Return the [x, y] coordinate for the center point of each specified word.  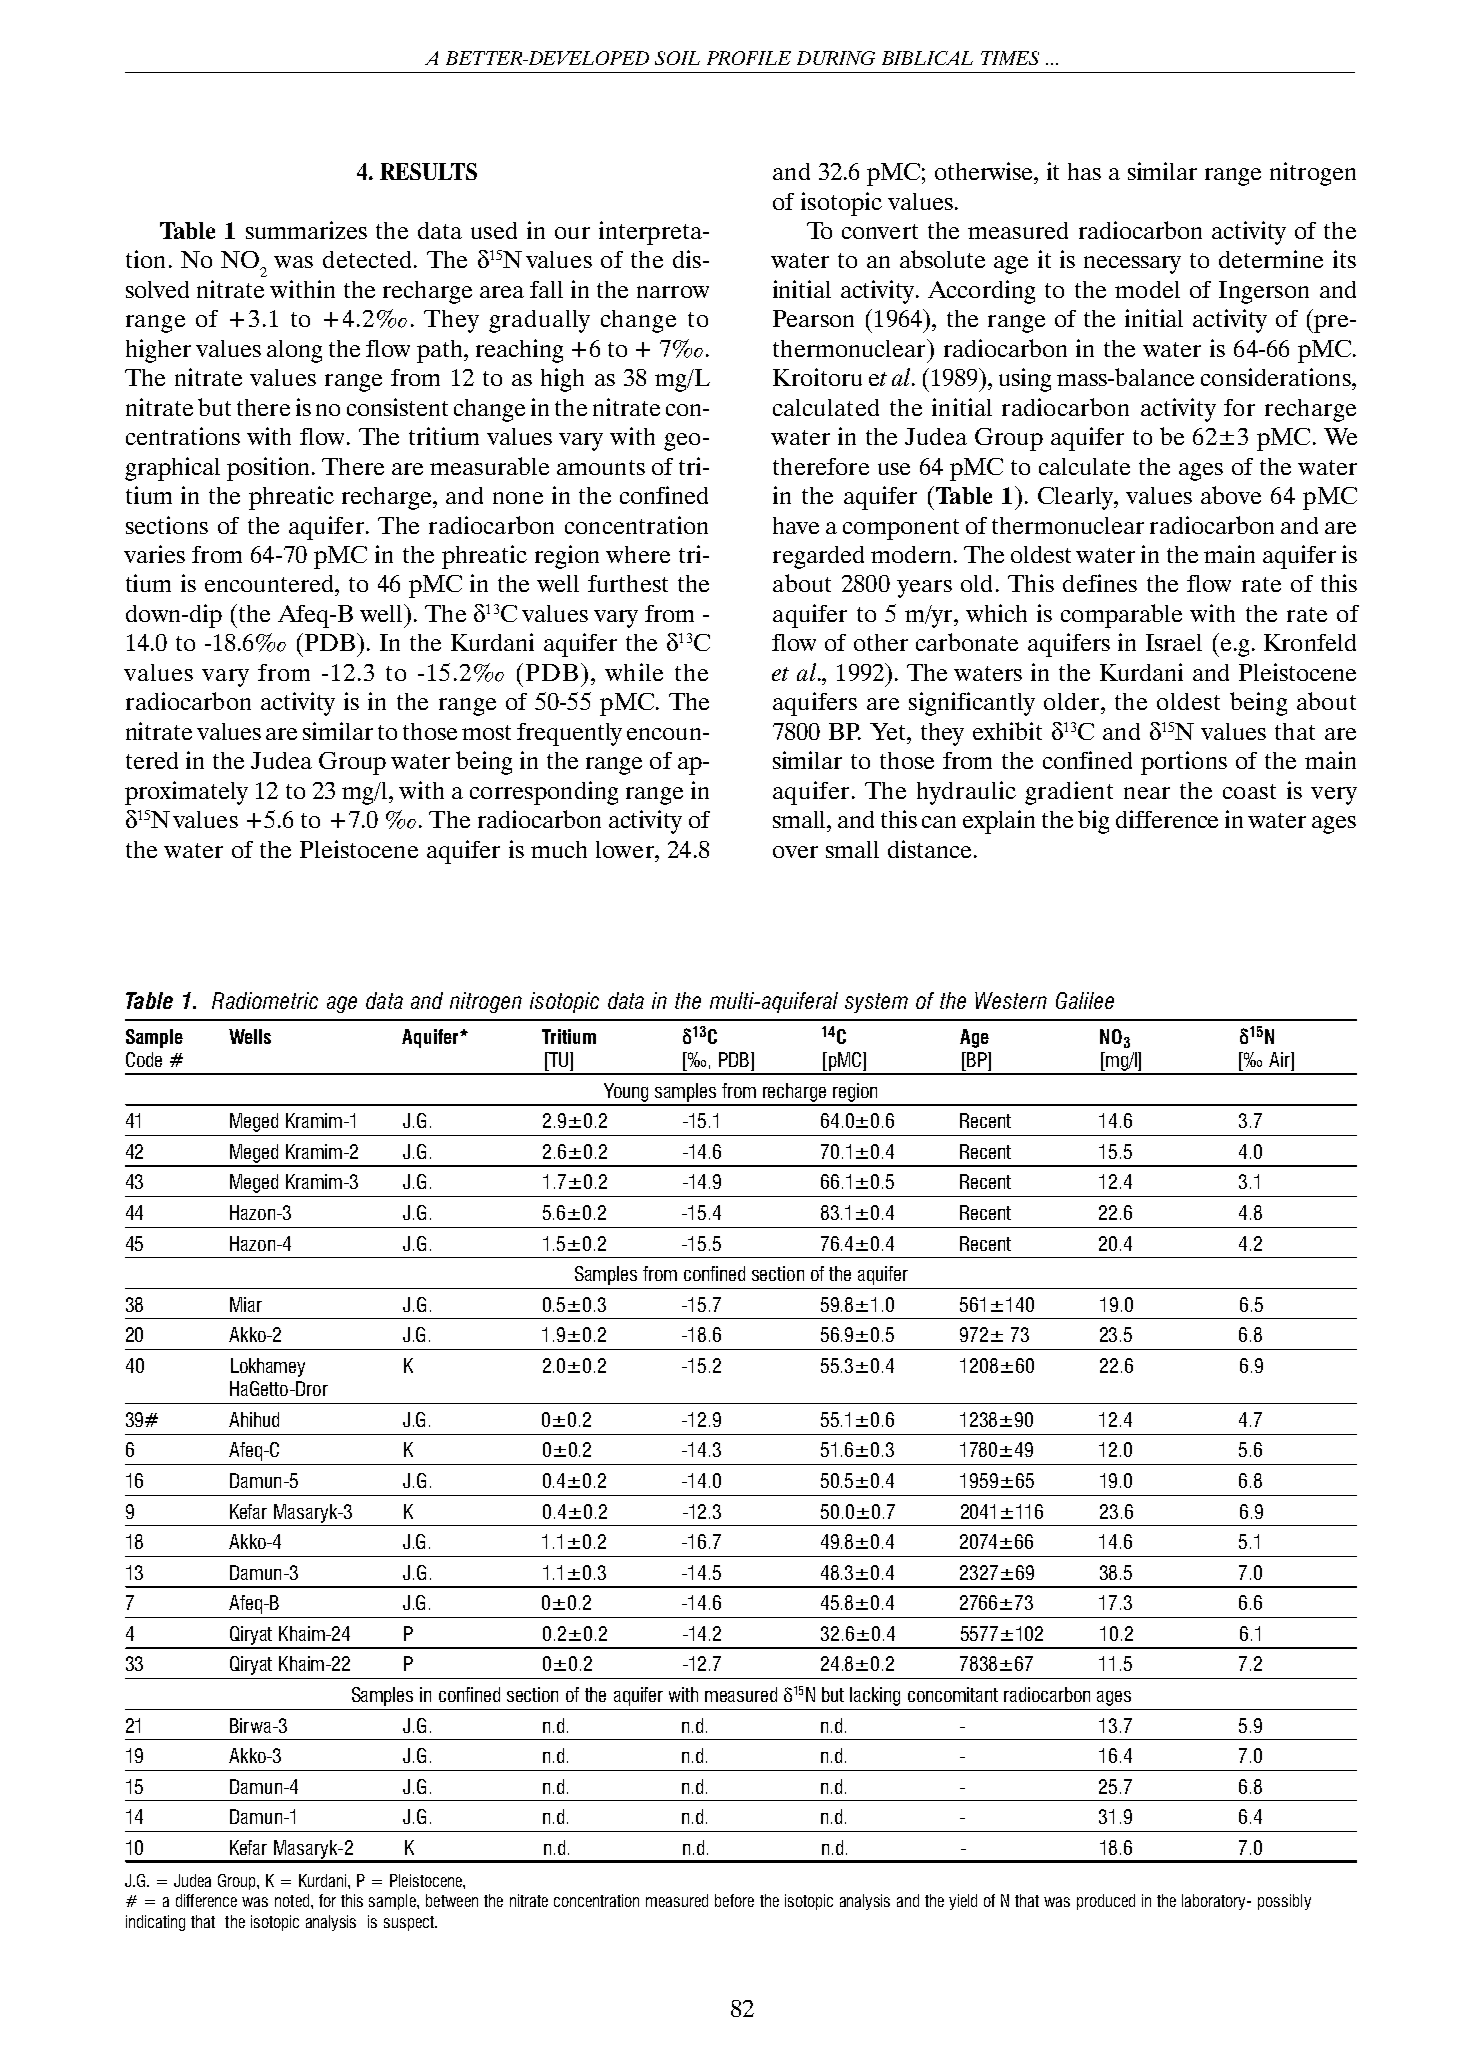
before [734, 1900]
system [876, 1003]
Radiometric [265, 1000]
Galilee [1085, 1000]
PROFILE [749, 58]
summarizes [306, 230]
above [1231, 495]
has [1084, 171]
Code [144, 1059]
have [796, 525]
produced [1106, 1902]
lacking [875, 1696]
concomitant [953, 1694]
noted [293, 1900]
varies [154, 554]
